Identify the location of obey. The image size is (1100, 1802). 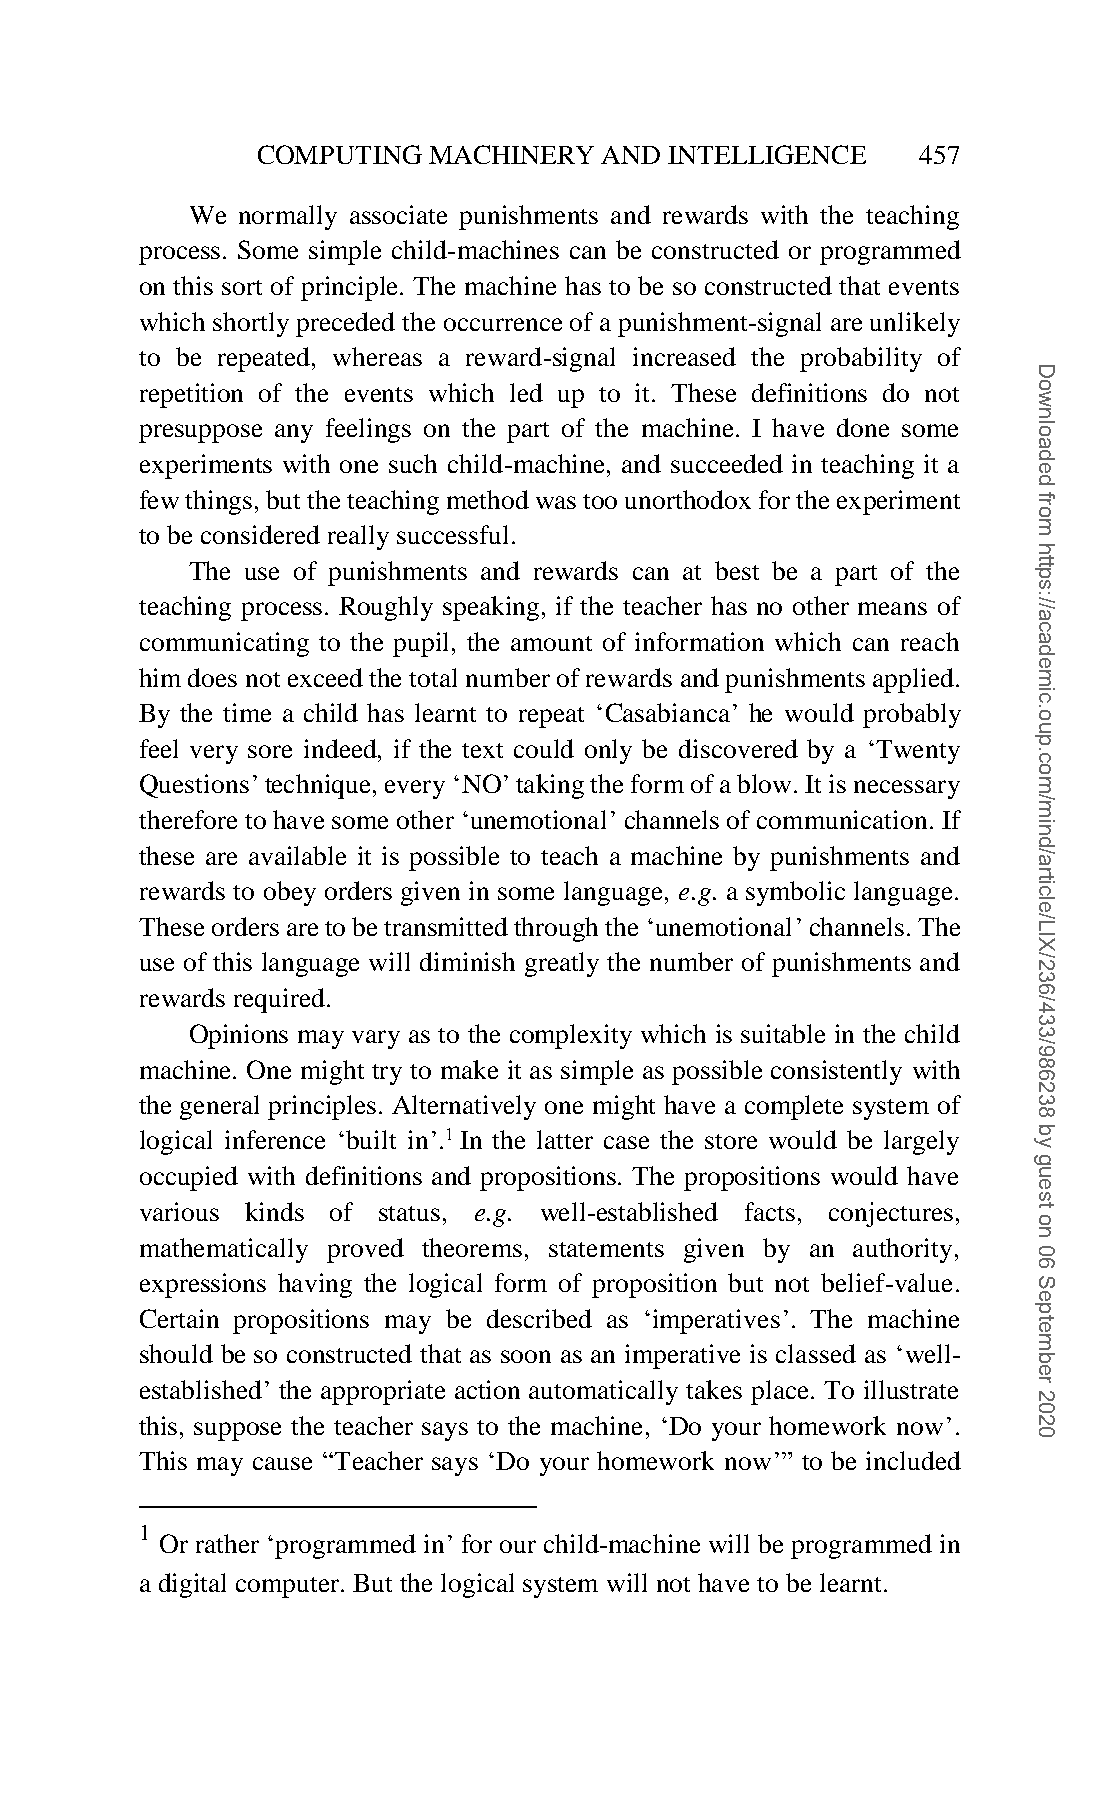
(290, 893).
